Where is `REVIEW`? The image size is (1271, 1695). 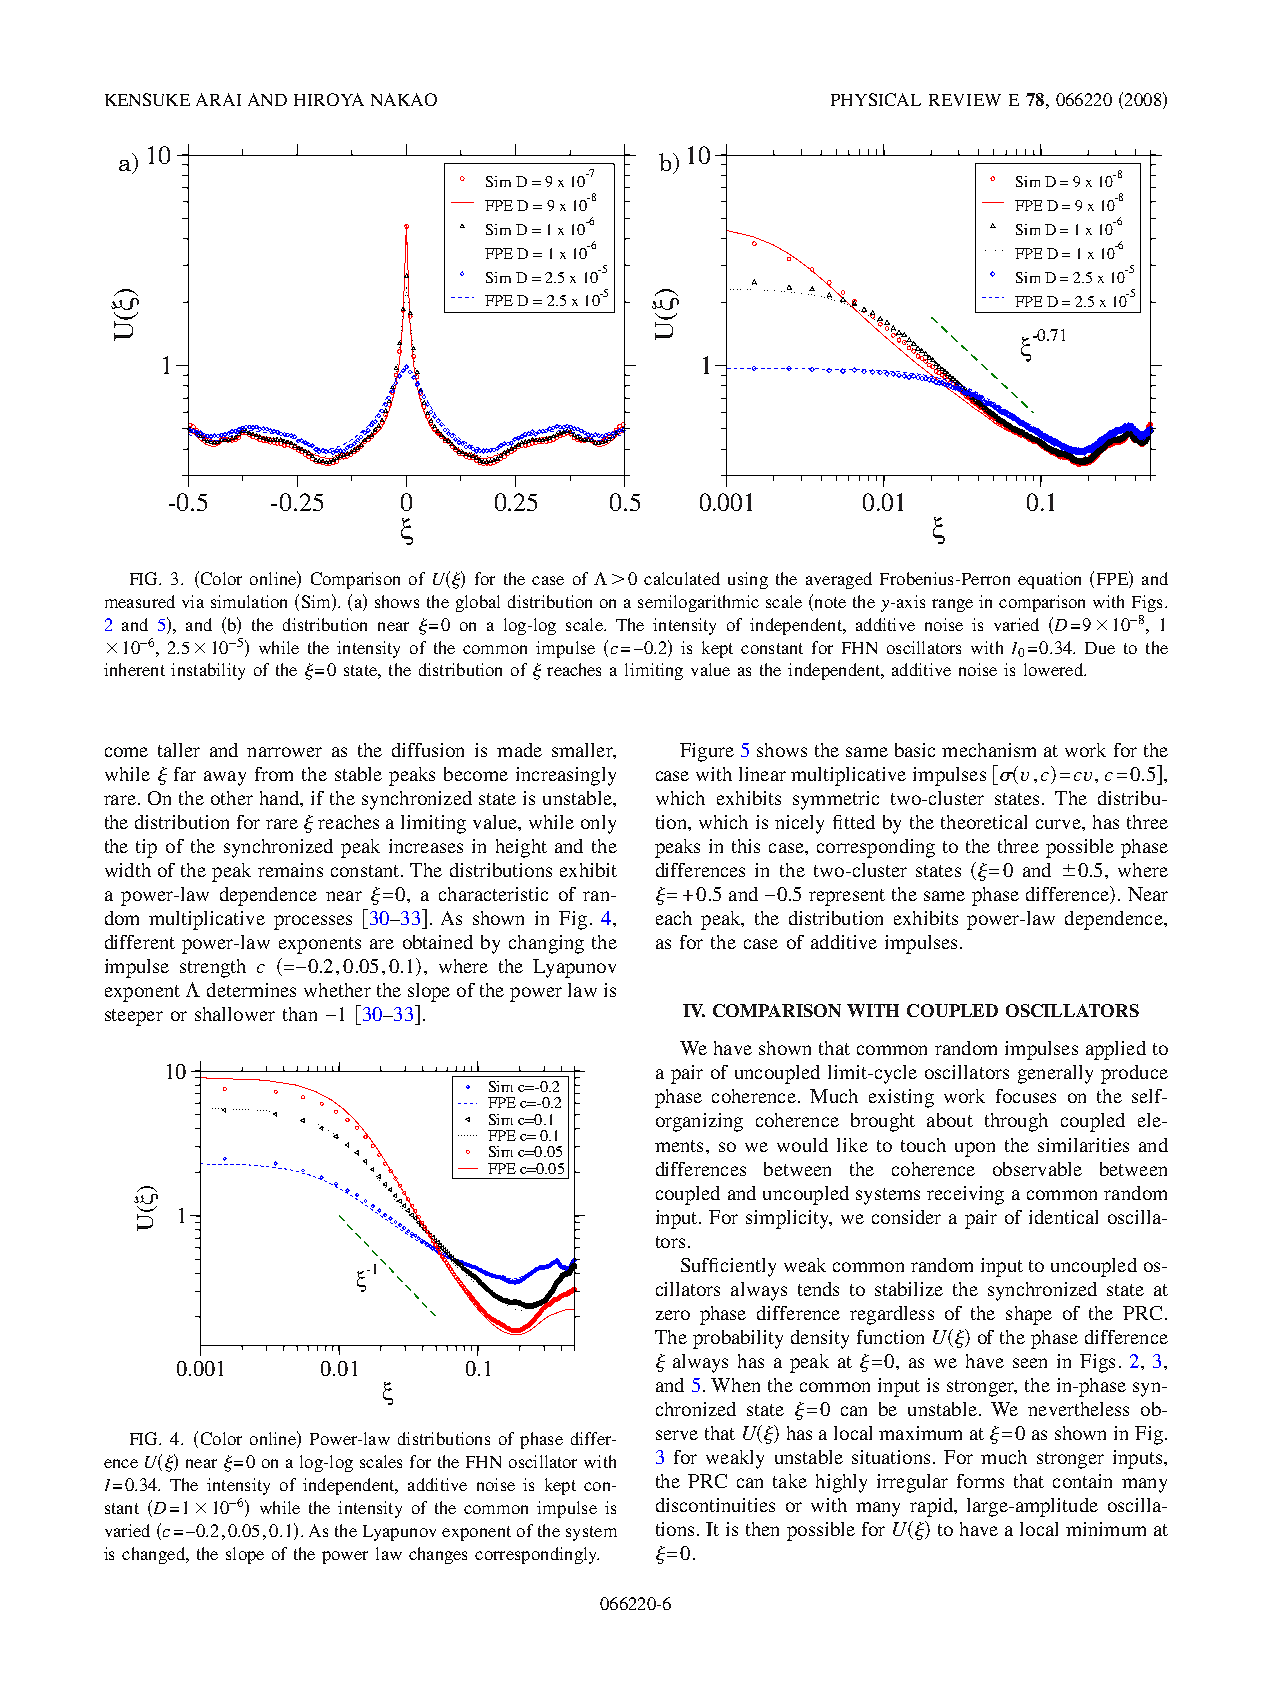 REVIEW is located at coordinates (965, 100).
